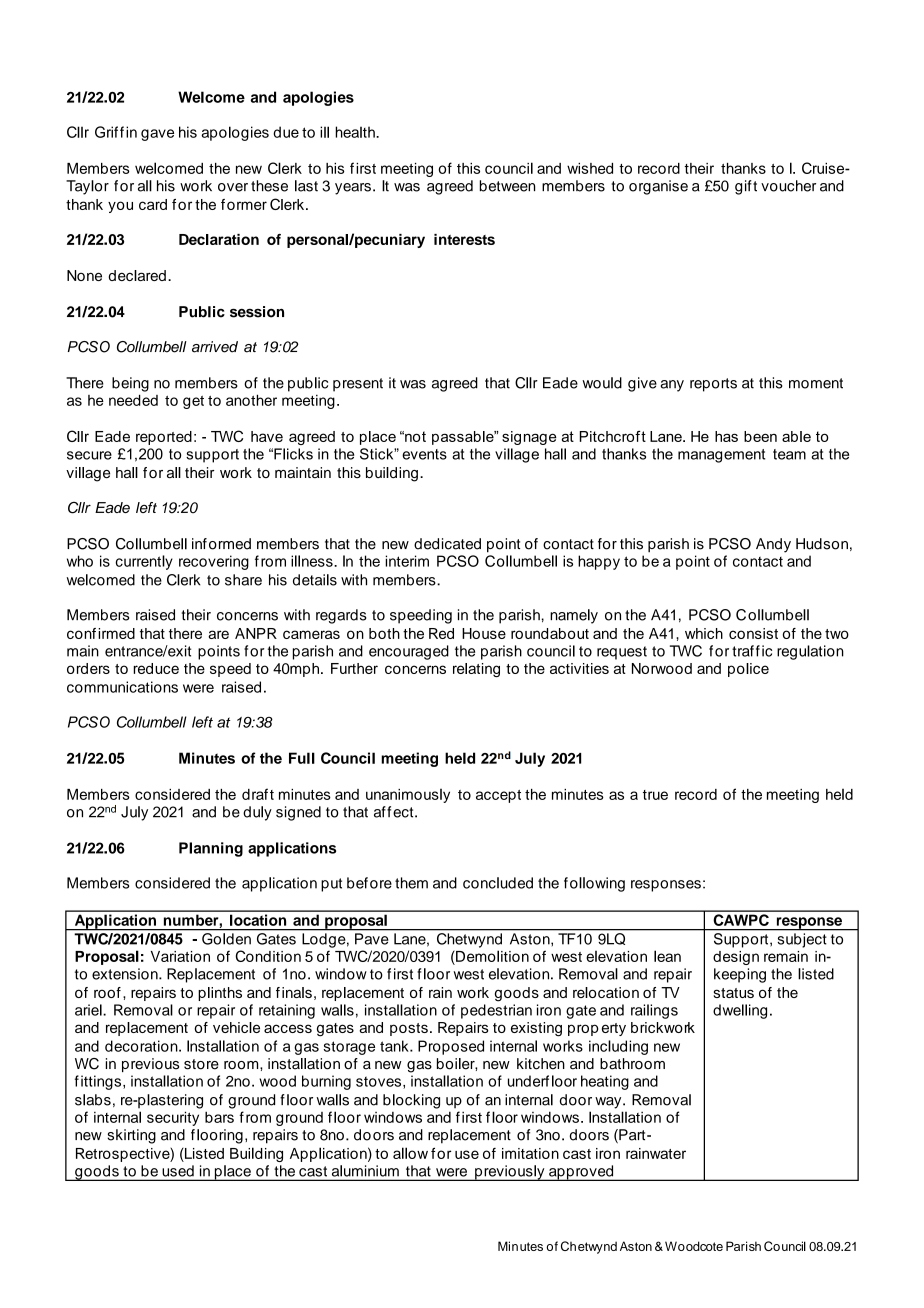  Describe the element at coordinates (173, 1118) in the screenshot. I see `security` at that location.
